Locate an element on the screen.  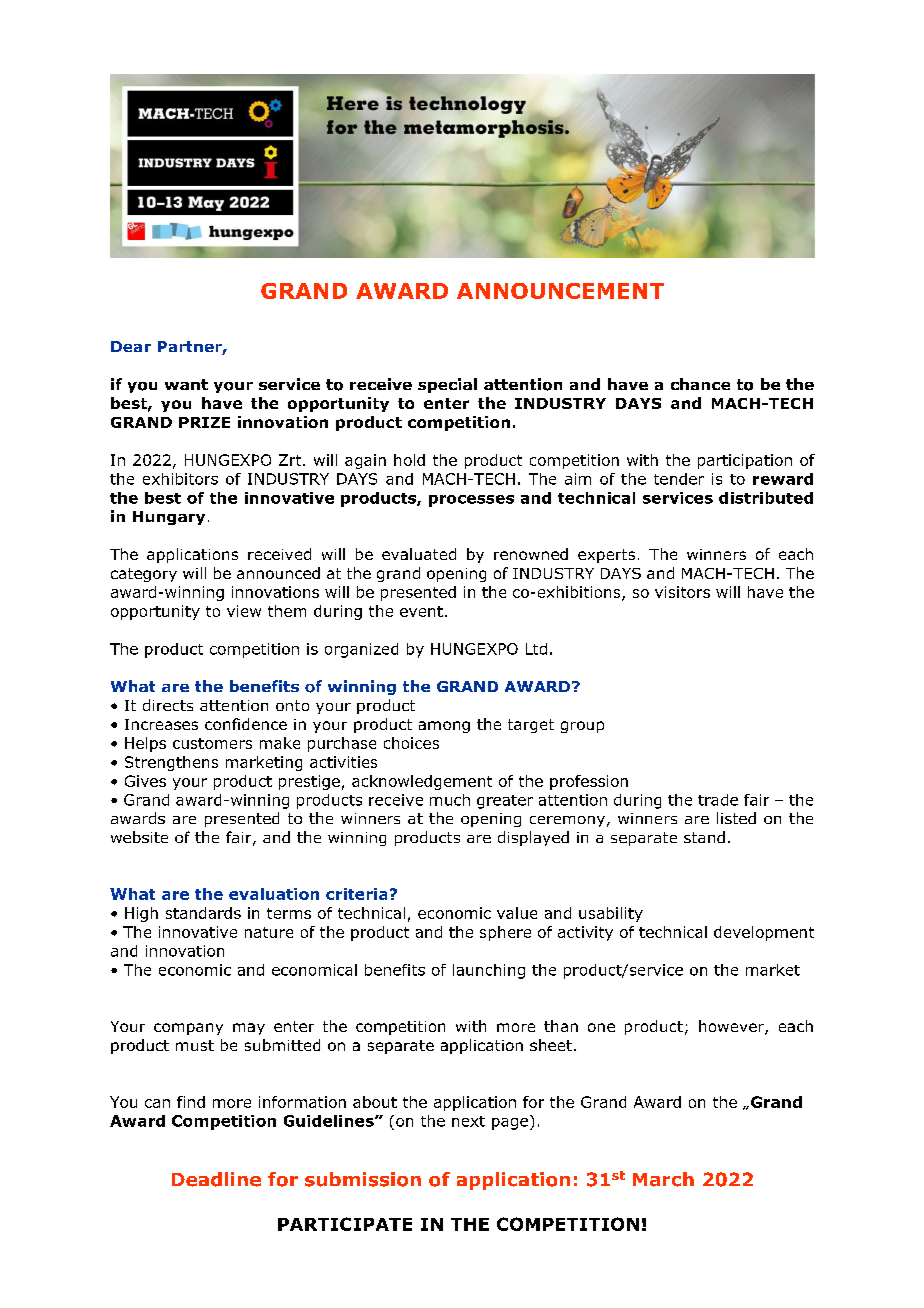
evaluated is located at coordinates (419, 554).
